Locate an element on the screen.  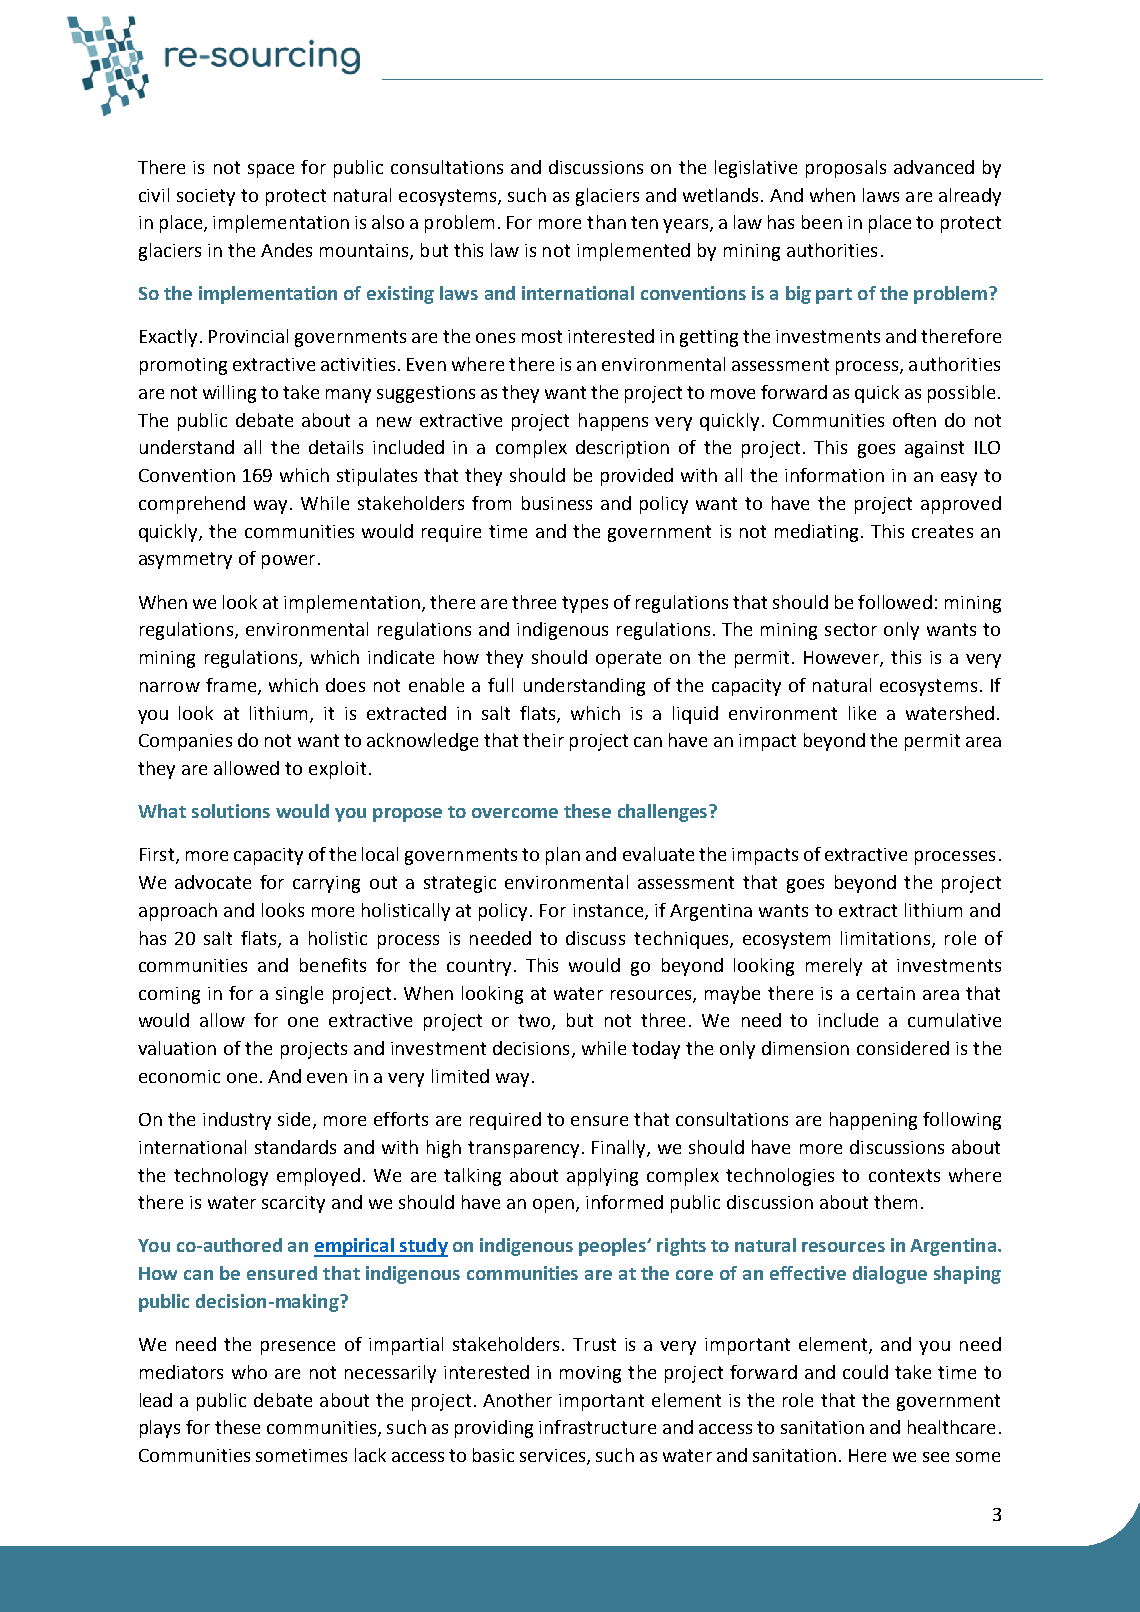
infrastructure is located at coordinates (597, 1427).
